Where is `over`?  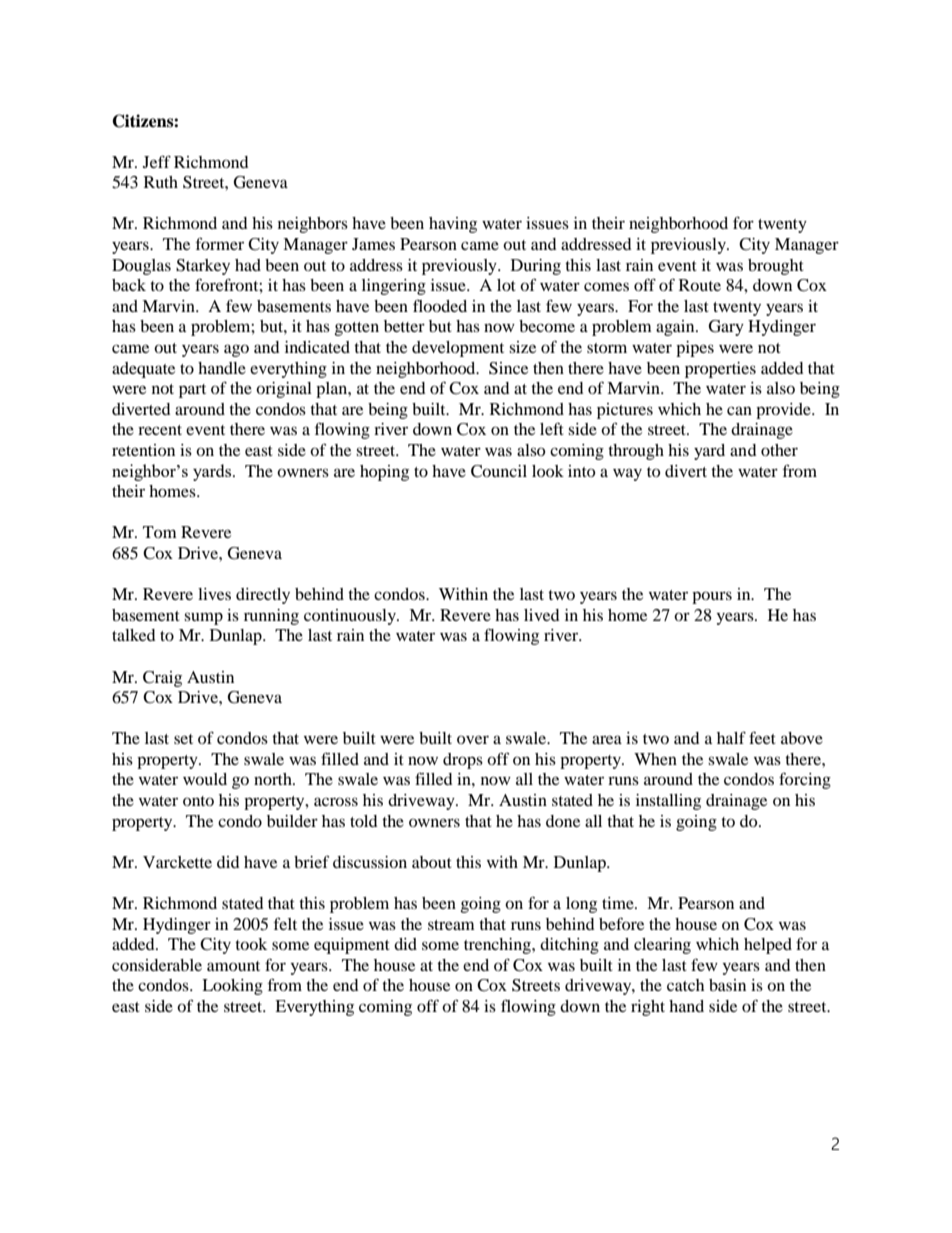
over is located at coordinates (473, 739).
